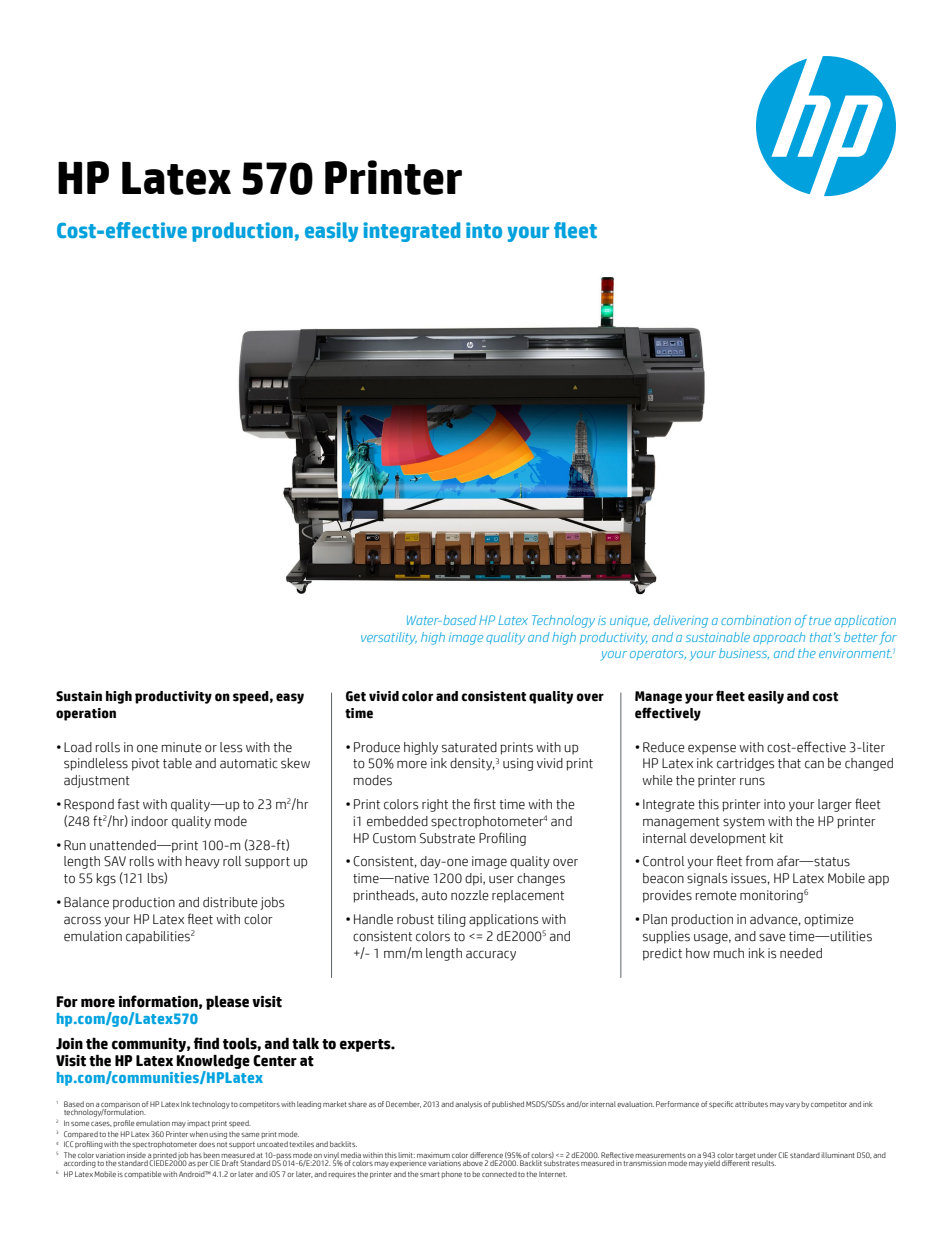 This document has width=952, height=1233. I want to click on replacement, so click(528, 896).
